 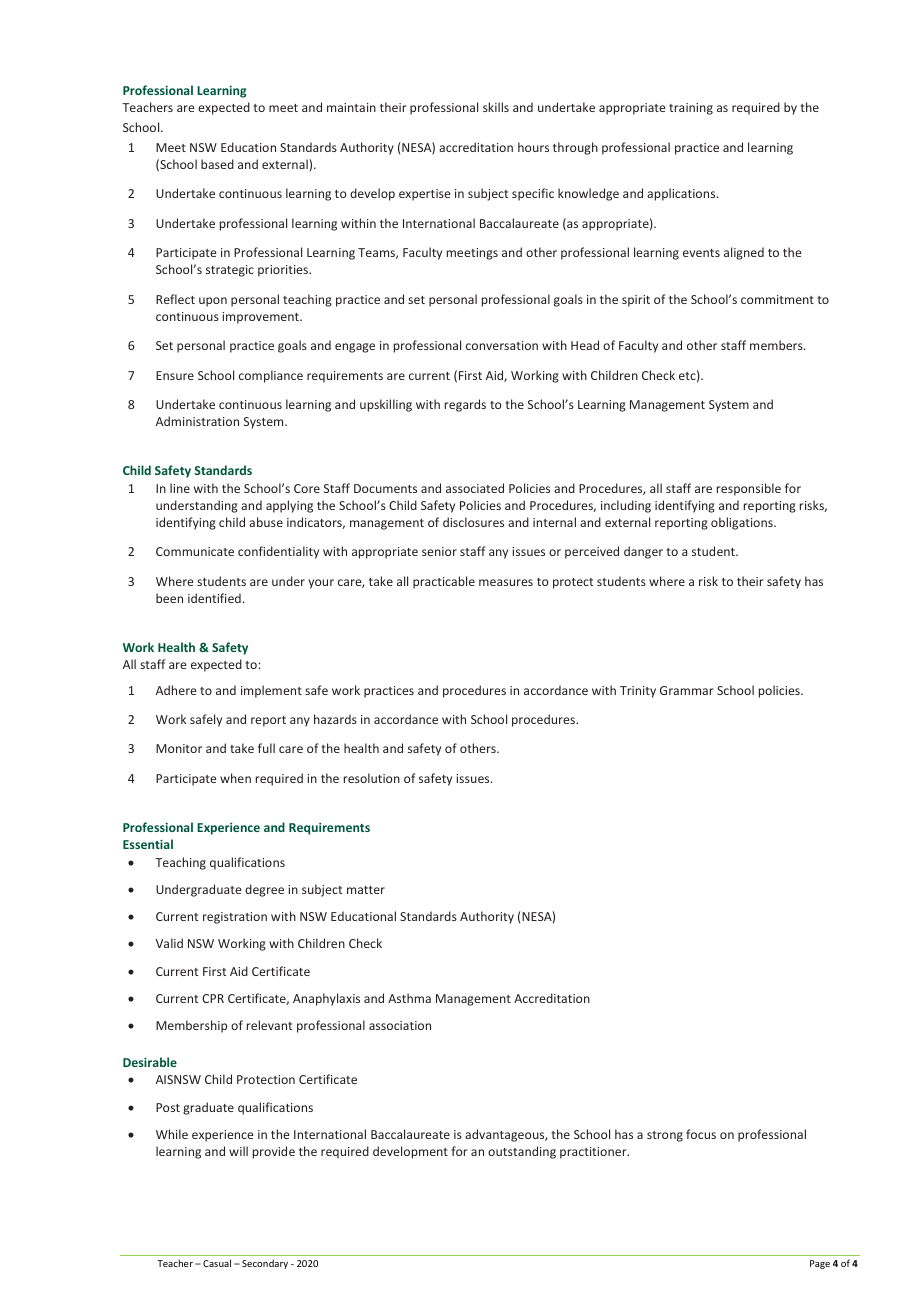 What do you see at coordinates (217, 1263) in the screenshot?
I see `Casual` at bounding box center [217, 1263].
